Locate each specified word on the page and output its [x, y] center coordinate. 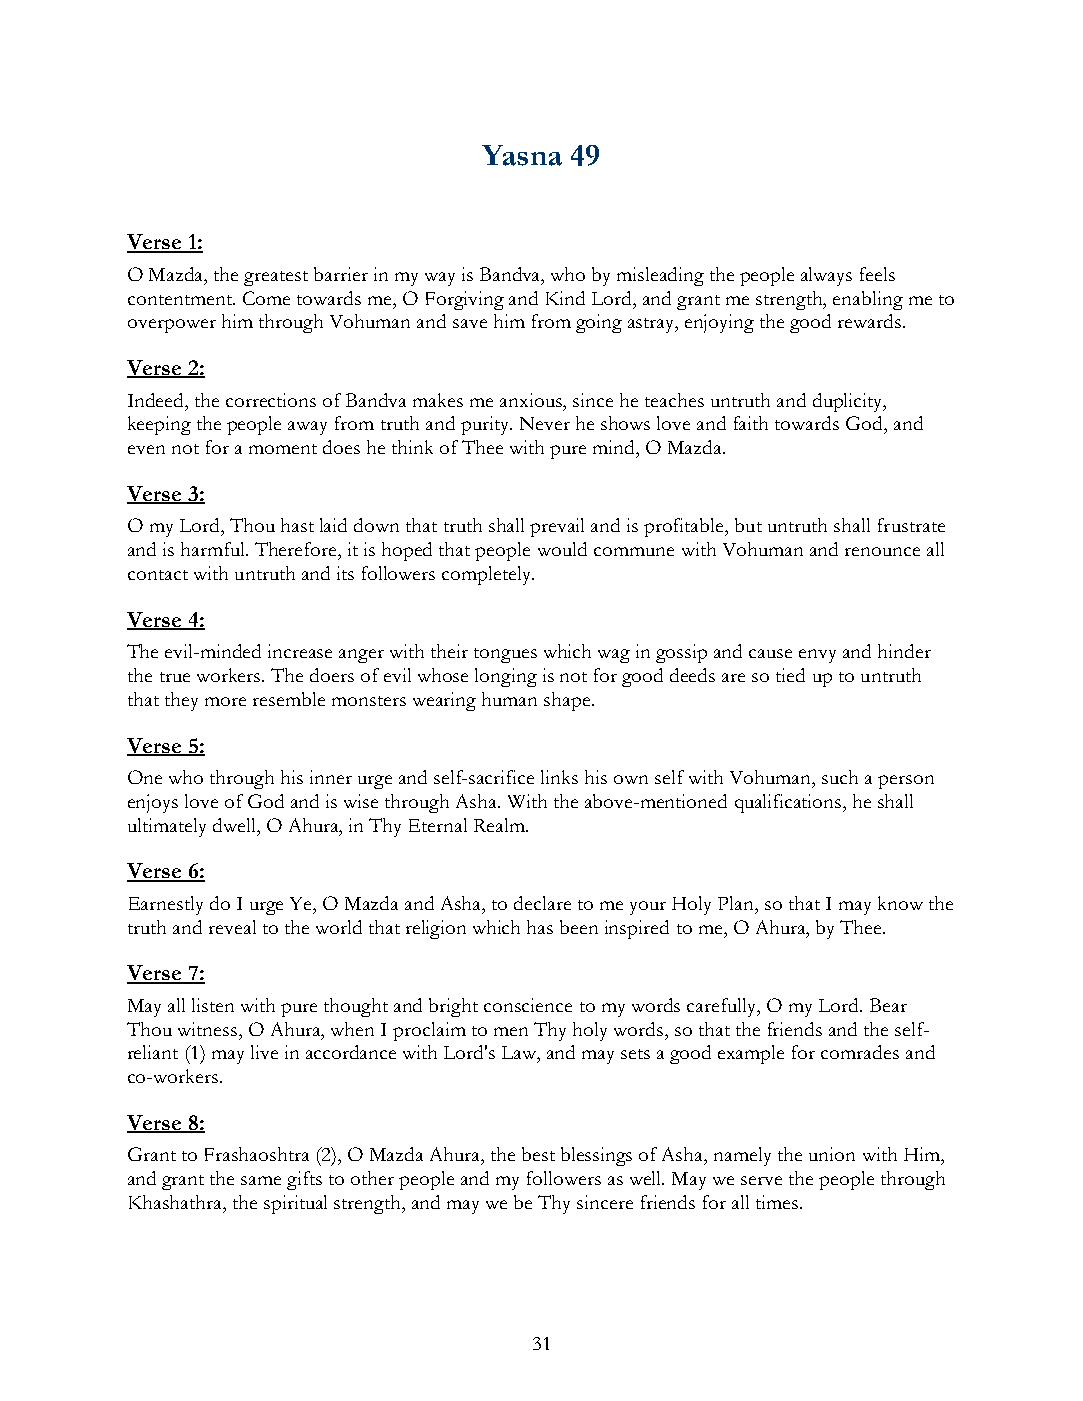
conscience [528, 1005]
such [840, 777]
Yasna [522, 155]
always [826, 276]
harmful [214, 549]
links [559, 777]
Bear [888, 1005]
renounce [882, 551]
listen [213, 1005]
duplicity [849, 402]
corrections [271, 400]
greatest [276, 278]
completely [488, 575]
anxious [532, 400]
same [261, 1180]
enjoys [153, 803]
